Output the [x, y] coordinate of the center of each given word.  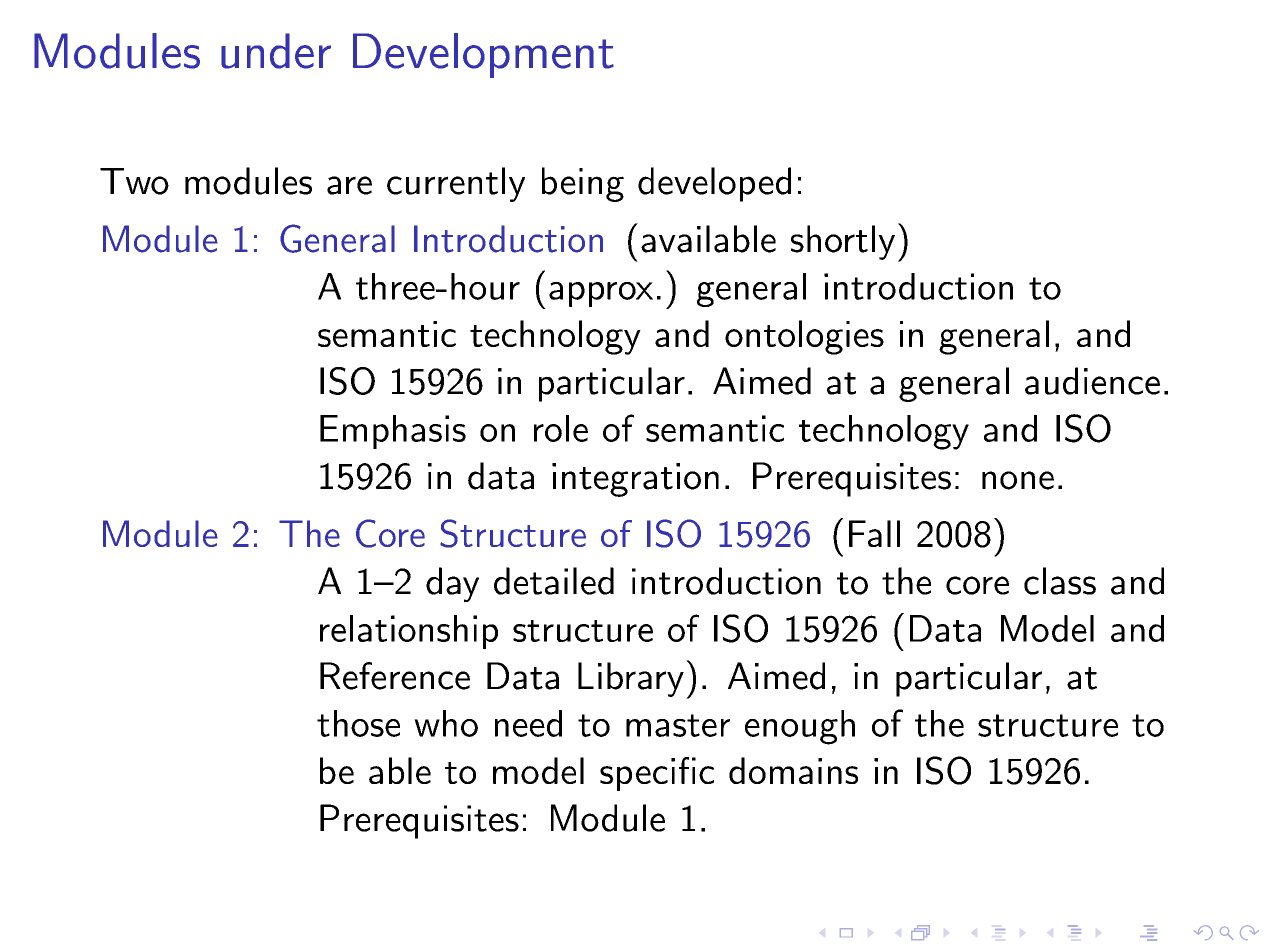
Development [483, 55]
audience [1092, 381]
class [1060, 581]
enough [800, 727]
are [349, 185]
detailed [554, 581]
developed [714, 184]
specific [657, 774]
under [276, 51]
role [561, 428]
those [358, 723]
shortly [843, 242]
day [452, 584]
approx [601, 294]
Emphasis [393, 432]
